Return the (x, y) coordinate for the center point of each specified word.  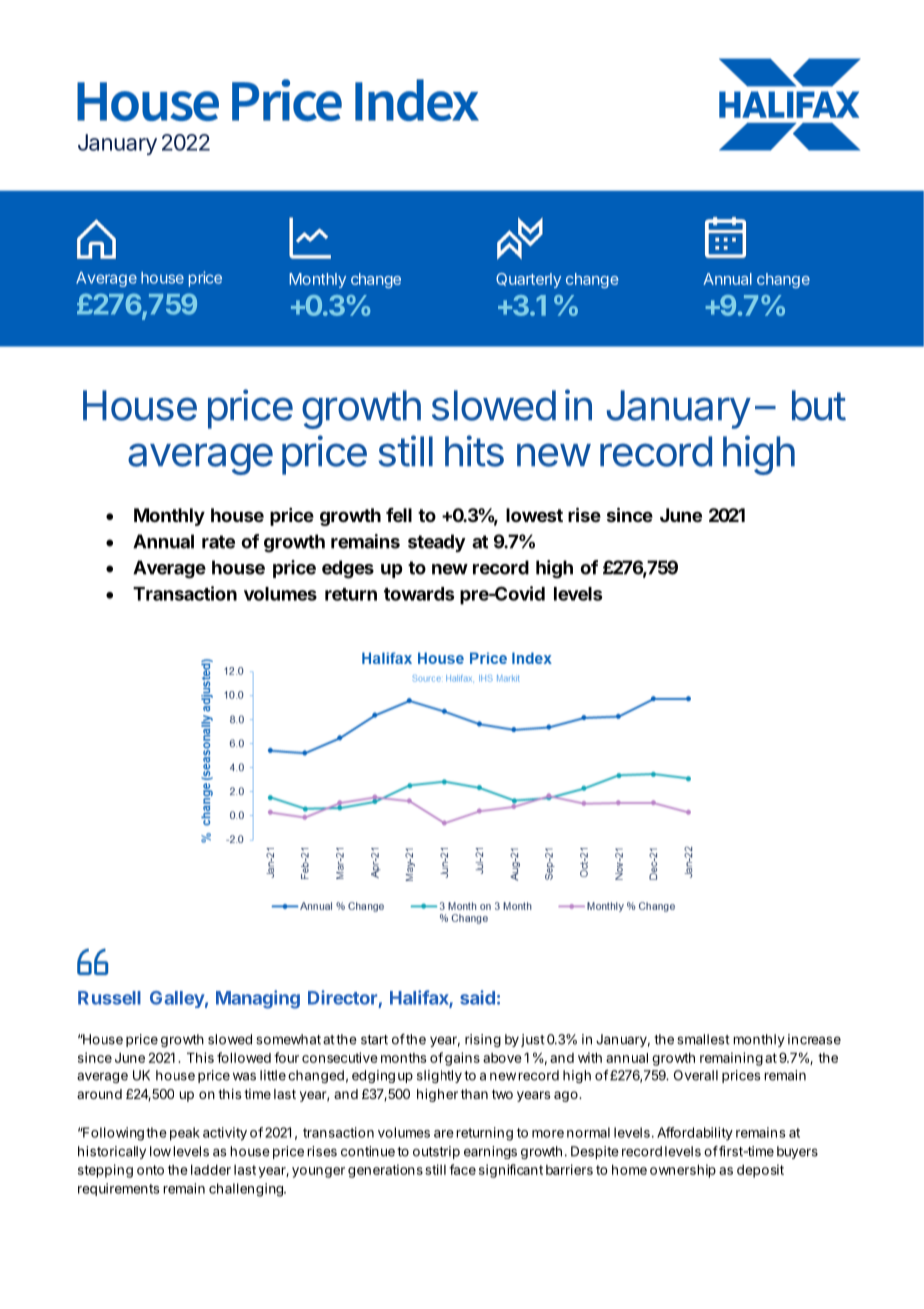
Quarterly (528, 280)
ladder (211, 1169)
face (462, 1169)
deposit (760, 1171)
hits (474, 451)
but (819, 405)
